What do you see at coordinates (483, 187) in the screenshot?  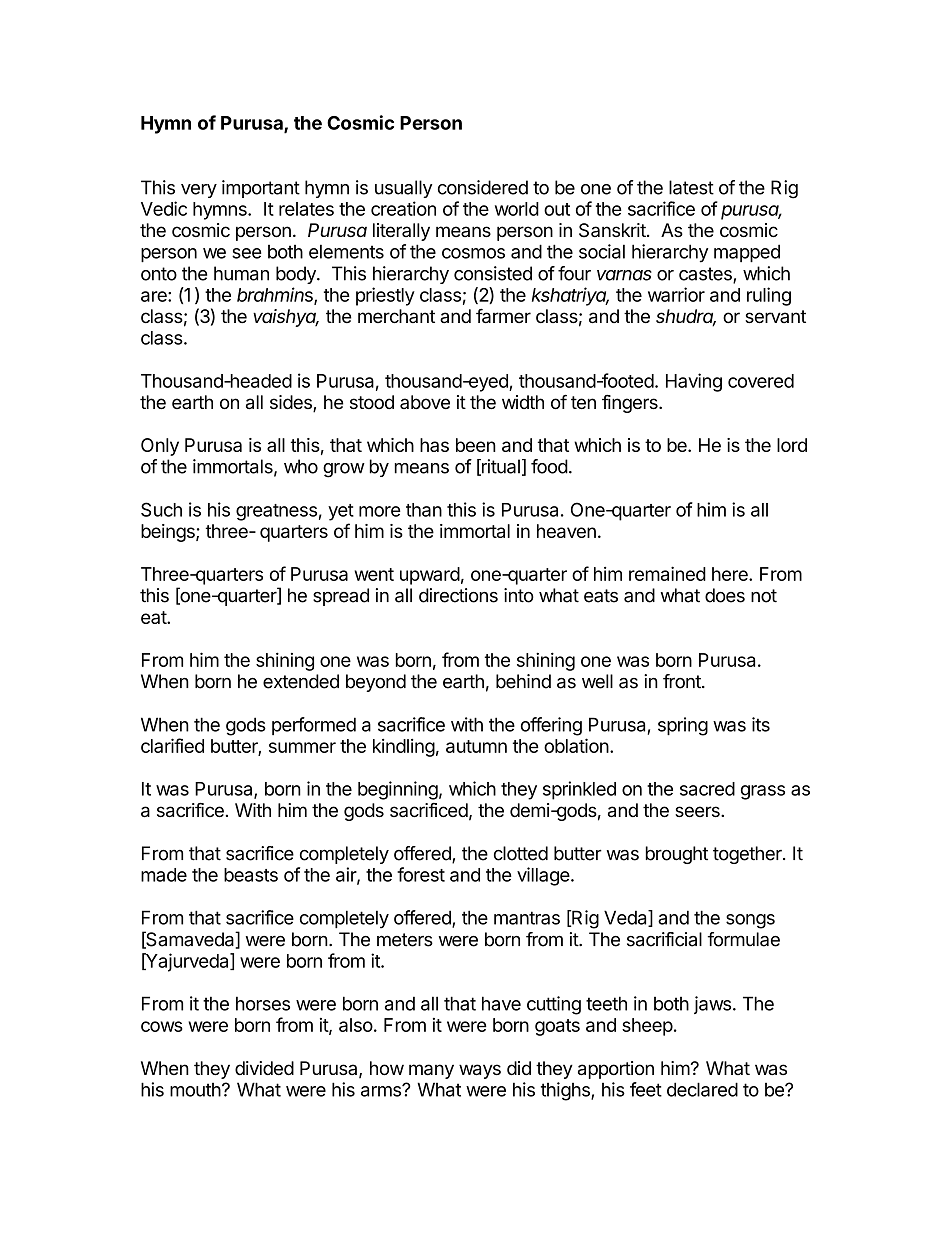 I see `considered` at bounding box center [483, 187].
